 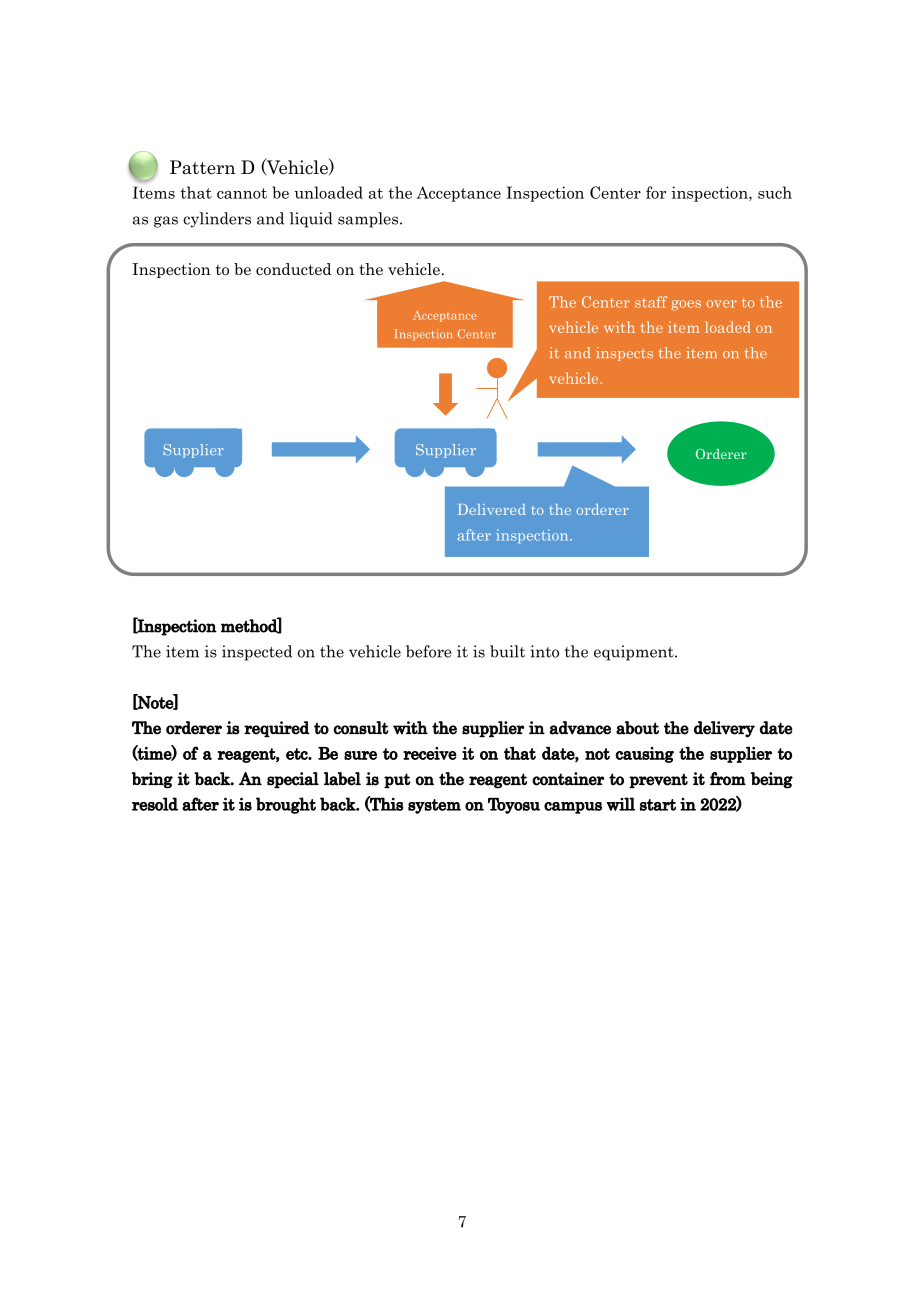 I want to click on system, so click(x=434, y=806).
